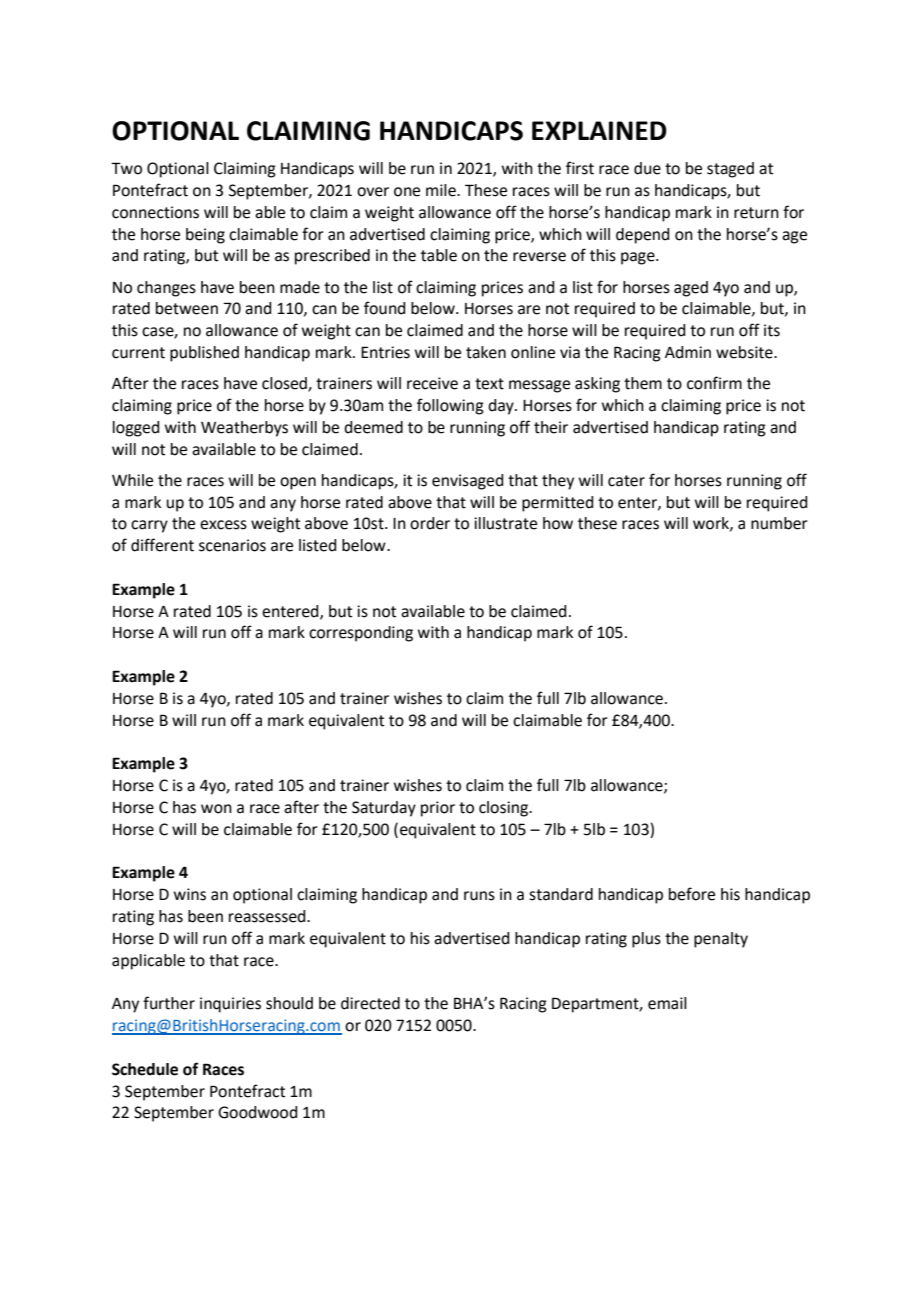 This image has width=924, height=1308. What do you see at coordinates (145, 1069) in the image?
I see `Schedule` at bounding box center [145, 1069].
